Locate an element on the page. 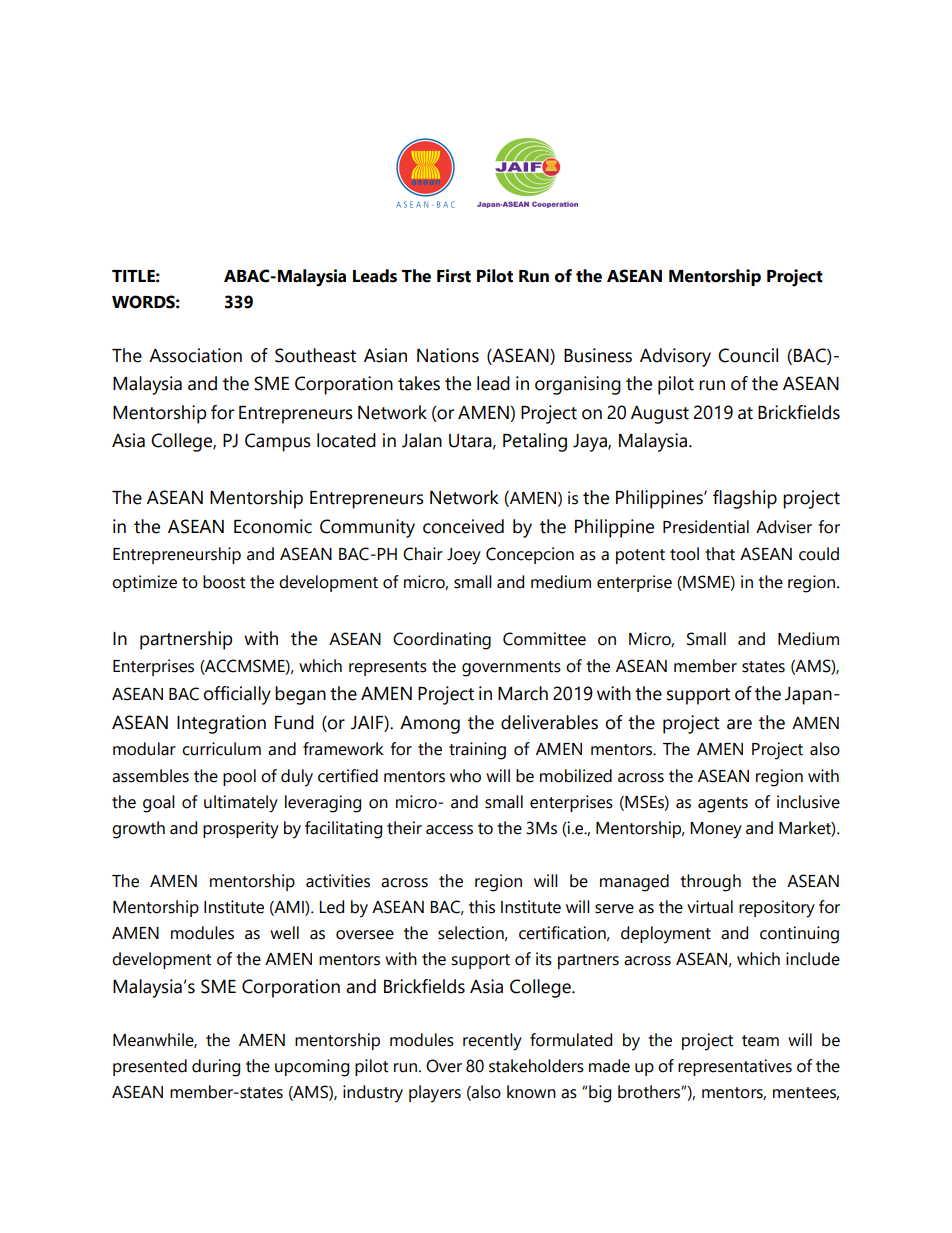 The image size is (952, 1233). ultimately is located at coordinates (241, 804).
